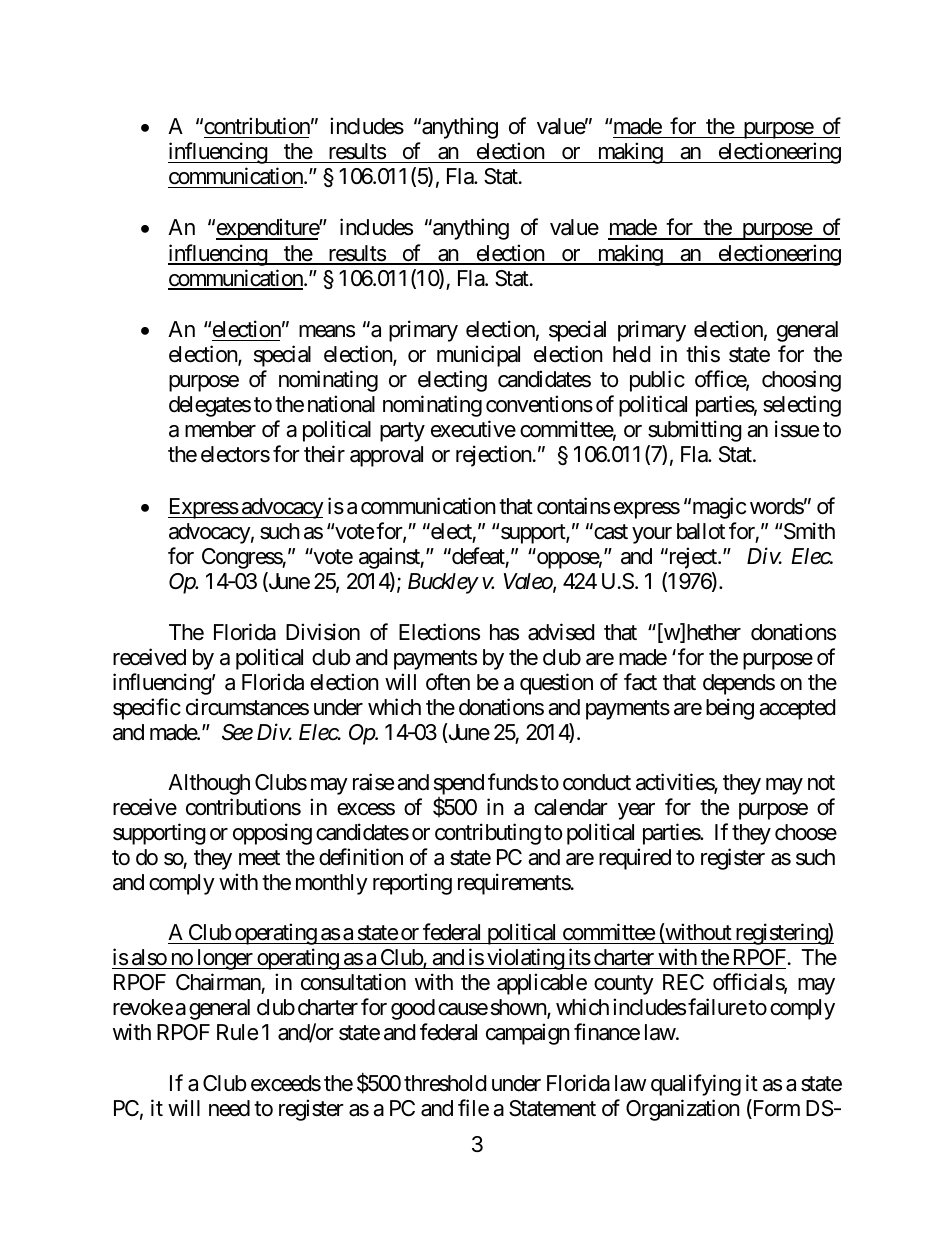  I want to click on contributing, so click(488, 834).
